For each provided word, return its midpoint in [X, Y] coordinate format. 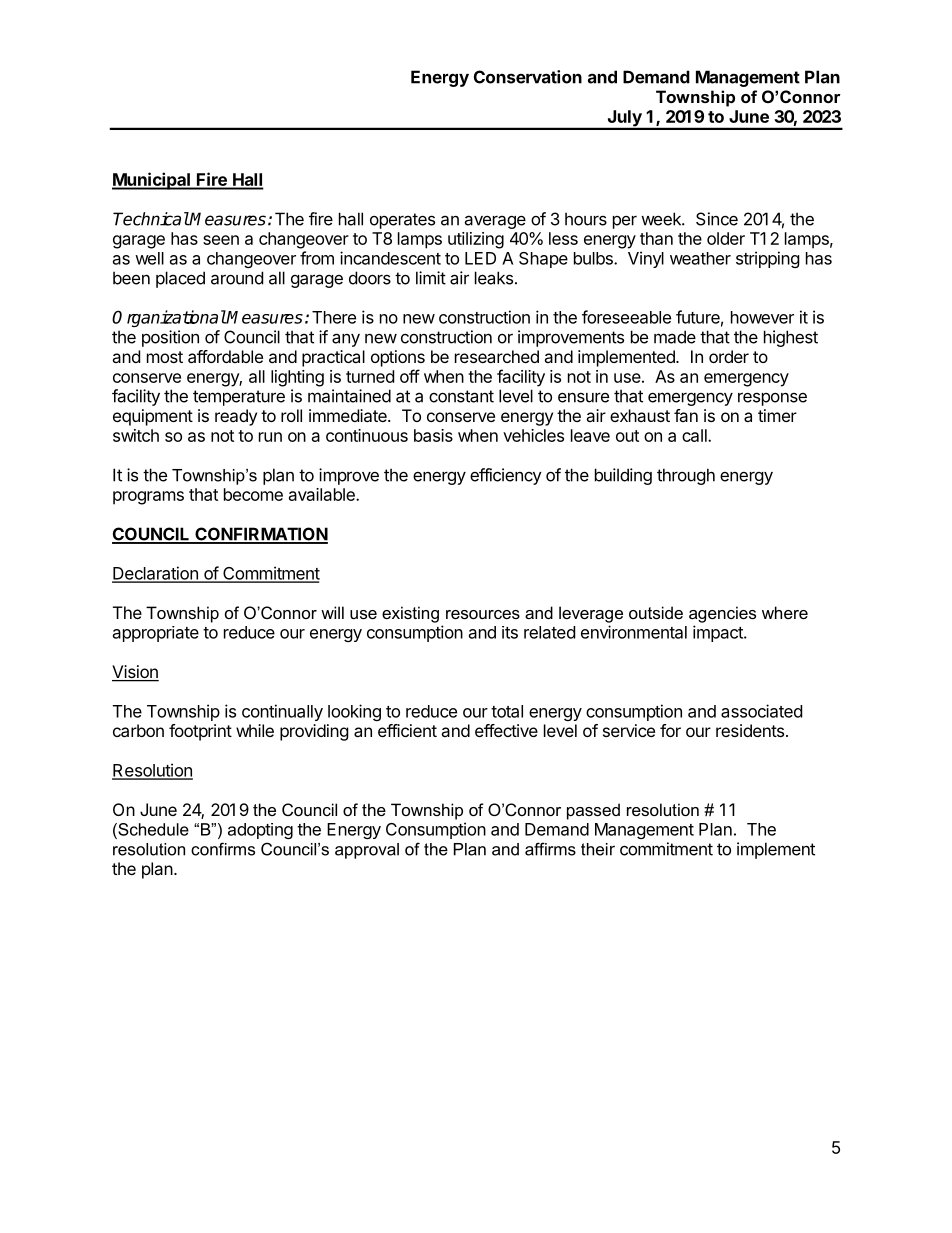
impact [719, 633]
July [624, 119]
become [253, 494]
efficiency [506, 476]
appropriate [156, 634]
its [510, 632]
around [237, 278]
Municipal [152, 181]
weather [700, 258]
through [686, 476]
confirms [223, 849]
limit [431, 278]
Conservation [528, 77]
